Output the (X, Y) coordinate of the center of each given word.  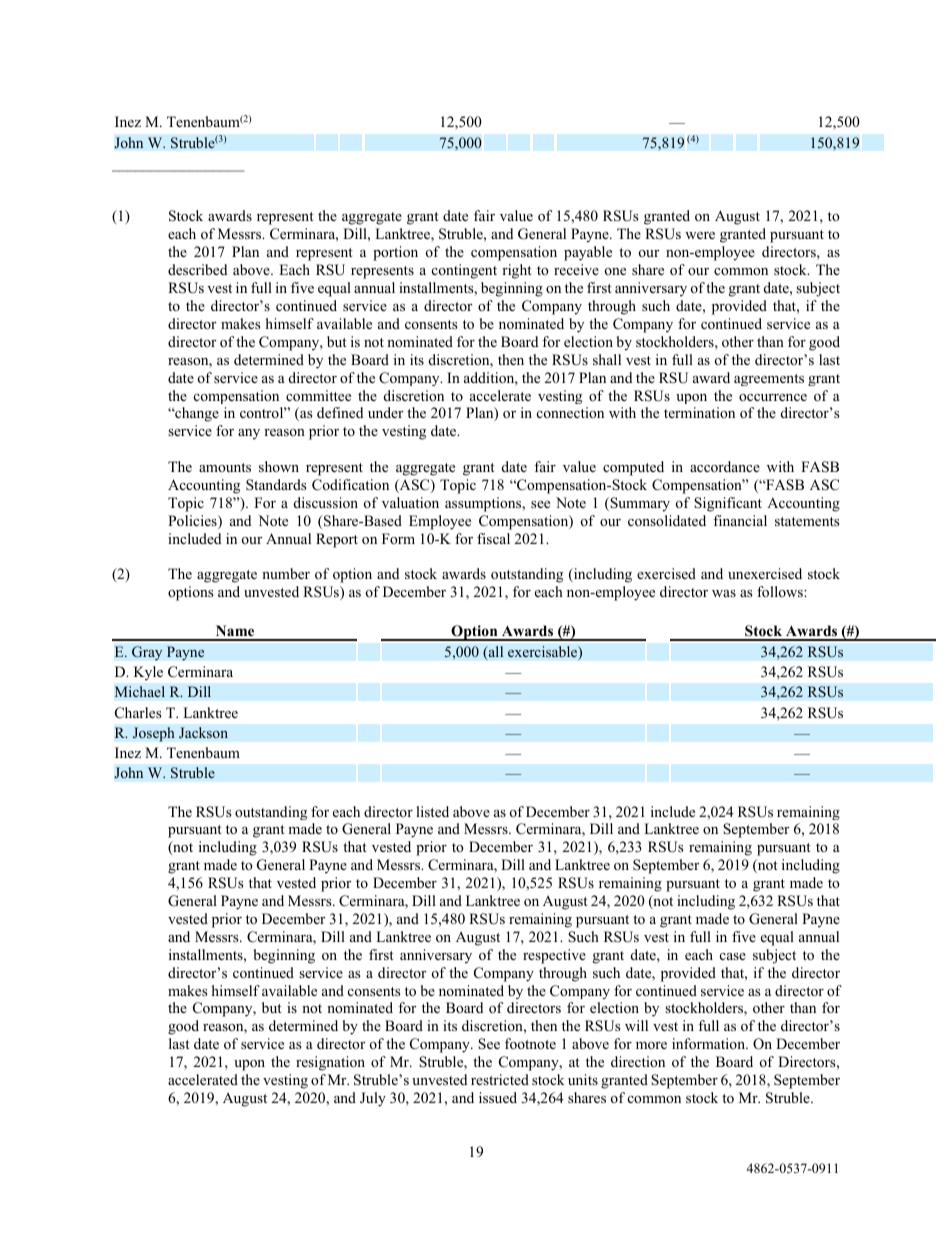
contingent (464, 271)
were (700, 235)
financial (740, 520)
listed (432, 811)
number (286, 573)
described (197, 269)
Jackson (203, 733)
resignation (330, 1063)
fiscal (493, 538)
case (733, 956)
